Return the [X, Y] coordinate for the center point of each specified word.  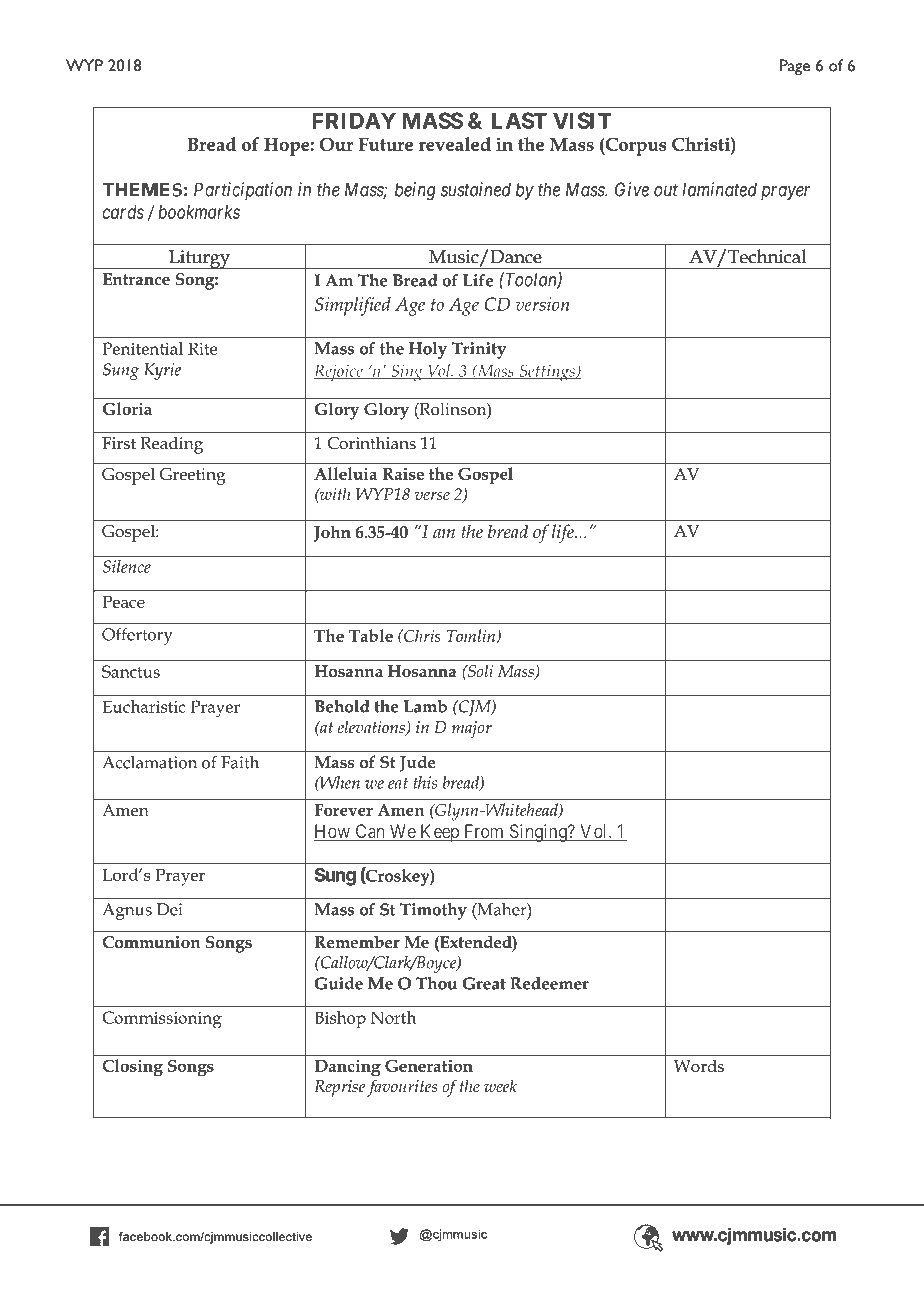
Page [795, 67]
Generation [429, 1065]
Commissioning [162, 1020]
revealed [454, 144]
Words [699, 1065]
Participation [243, 191]
